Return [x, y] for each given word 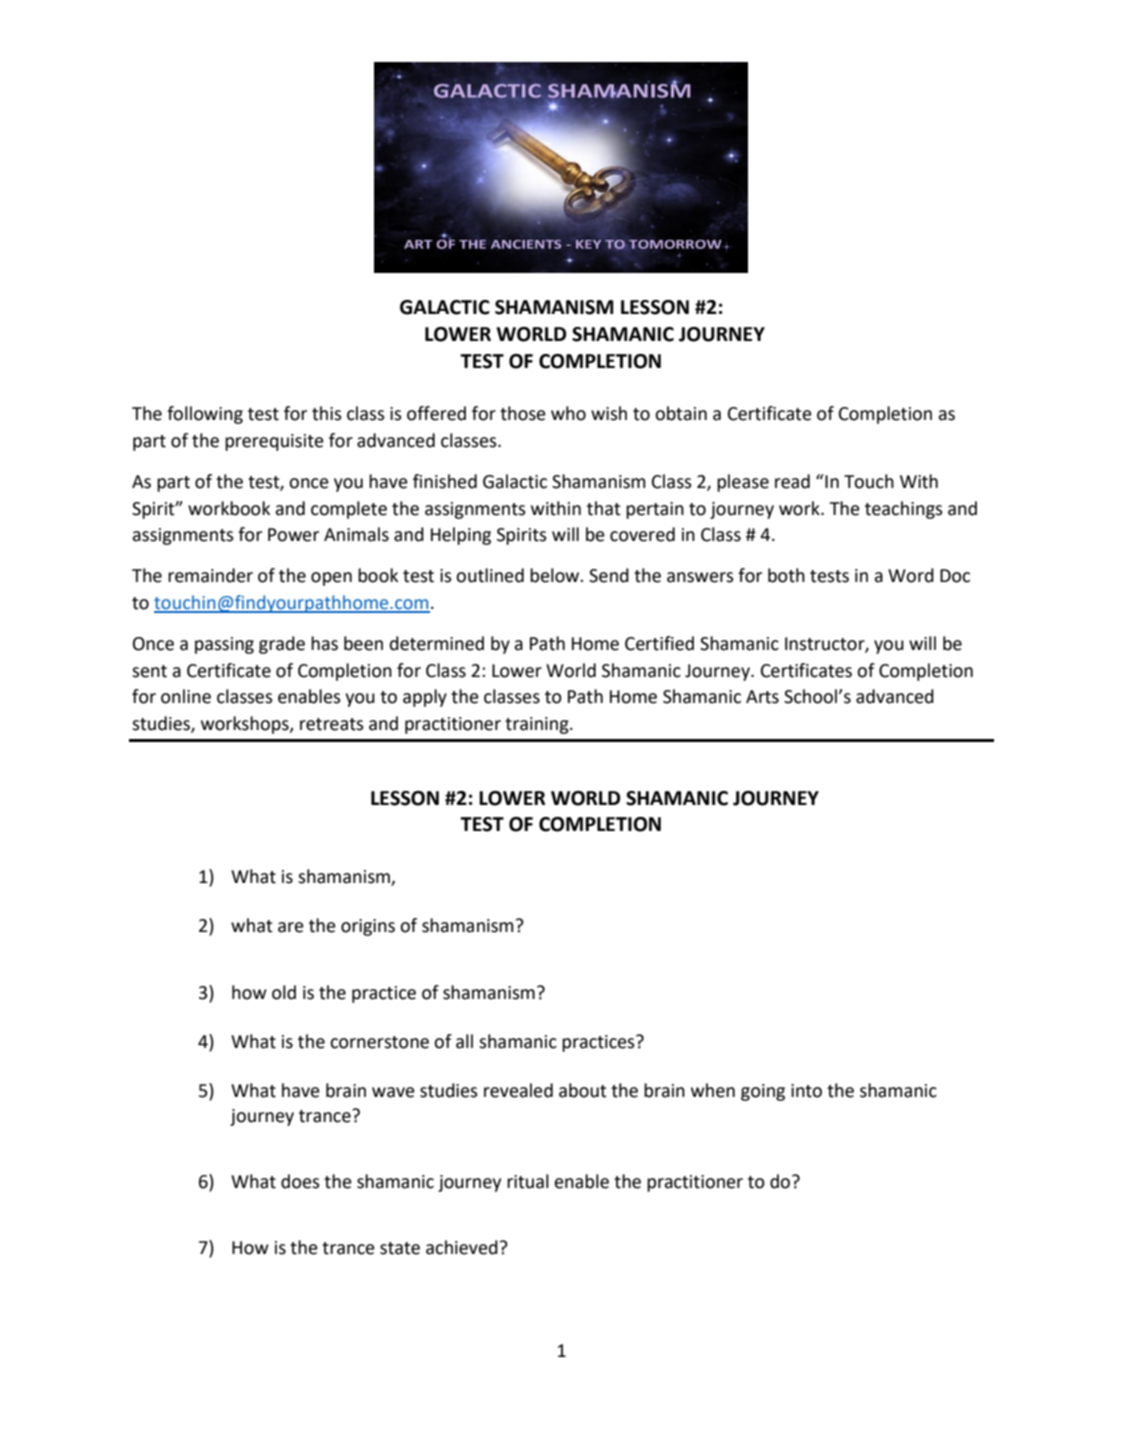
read [792, 481]
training [538, 725]
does [300, 1181]
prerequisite [274, 442]
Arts [762, 697]
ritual [528, 1181]
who [568, 413]
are [291, 927]
